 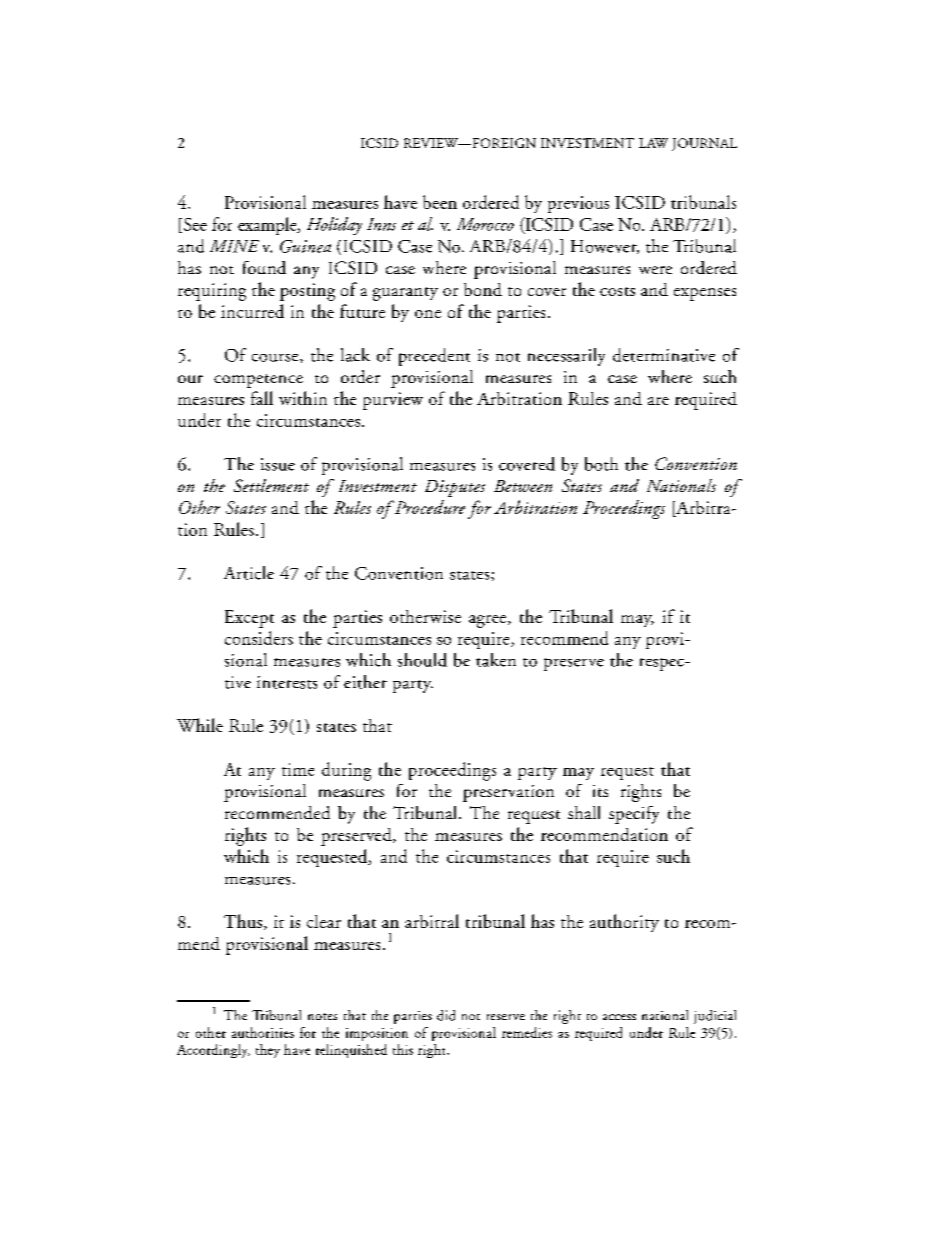 What do you see at coordinates (298, 769) in the screenshot?
I see `time` at bounding box center [298, 769].
